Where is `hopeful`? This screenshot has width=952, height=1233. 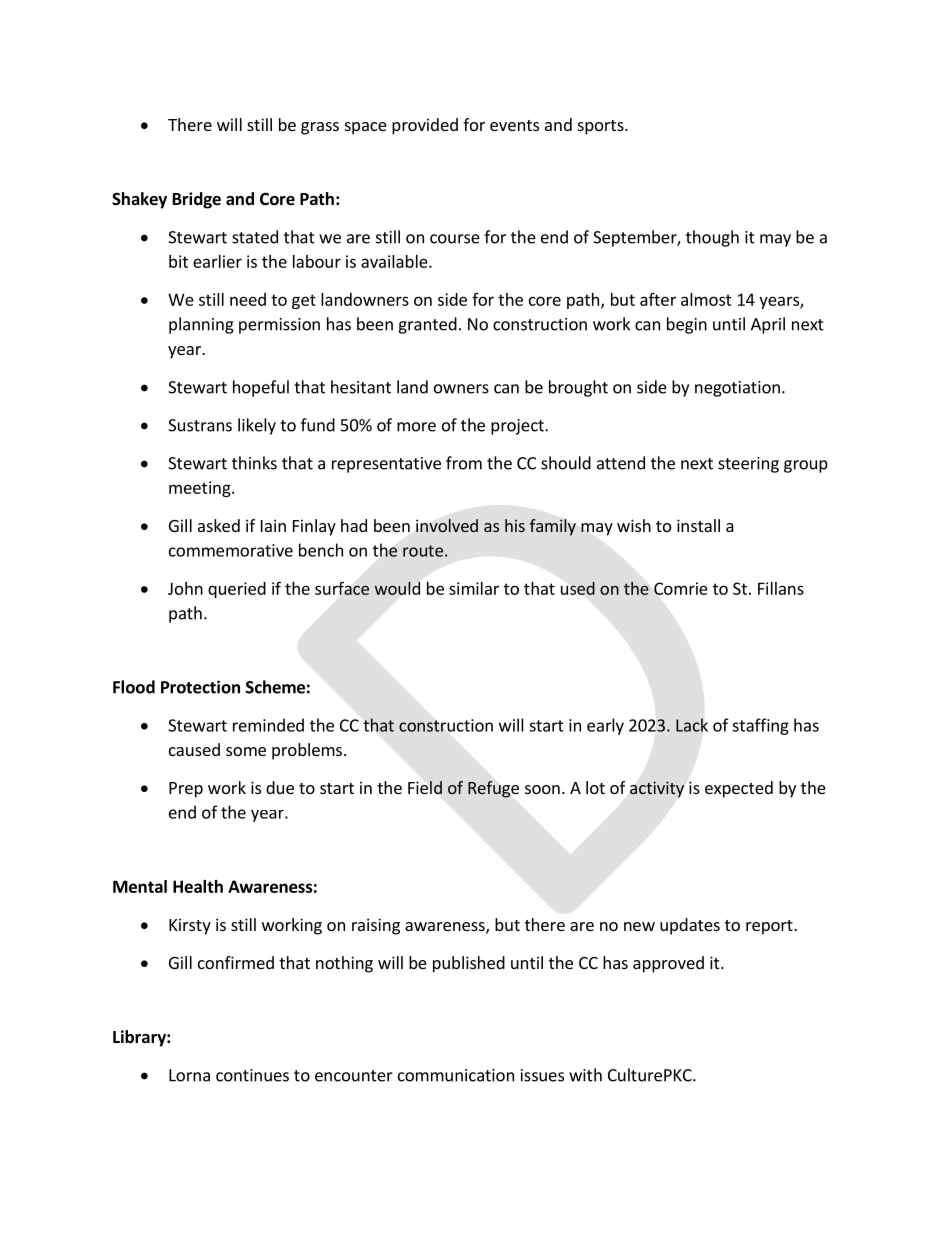 hopeful is located at coordinates (261, 388).
